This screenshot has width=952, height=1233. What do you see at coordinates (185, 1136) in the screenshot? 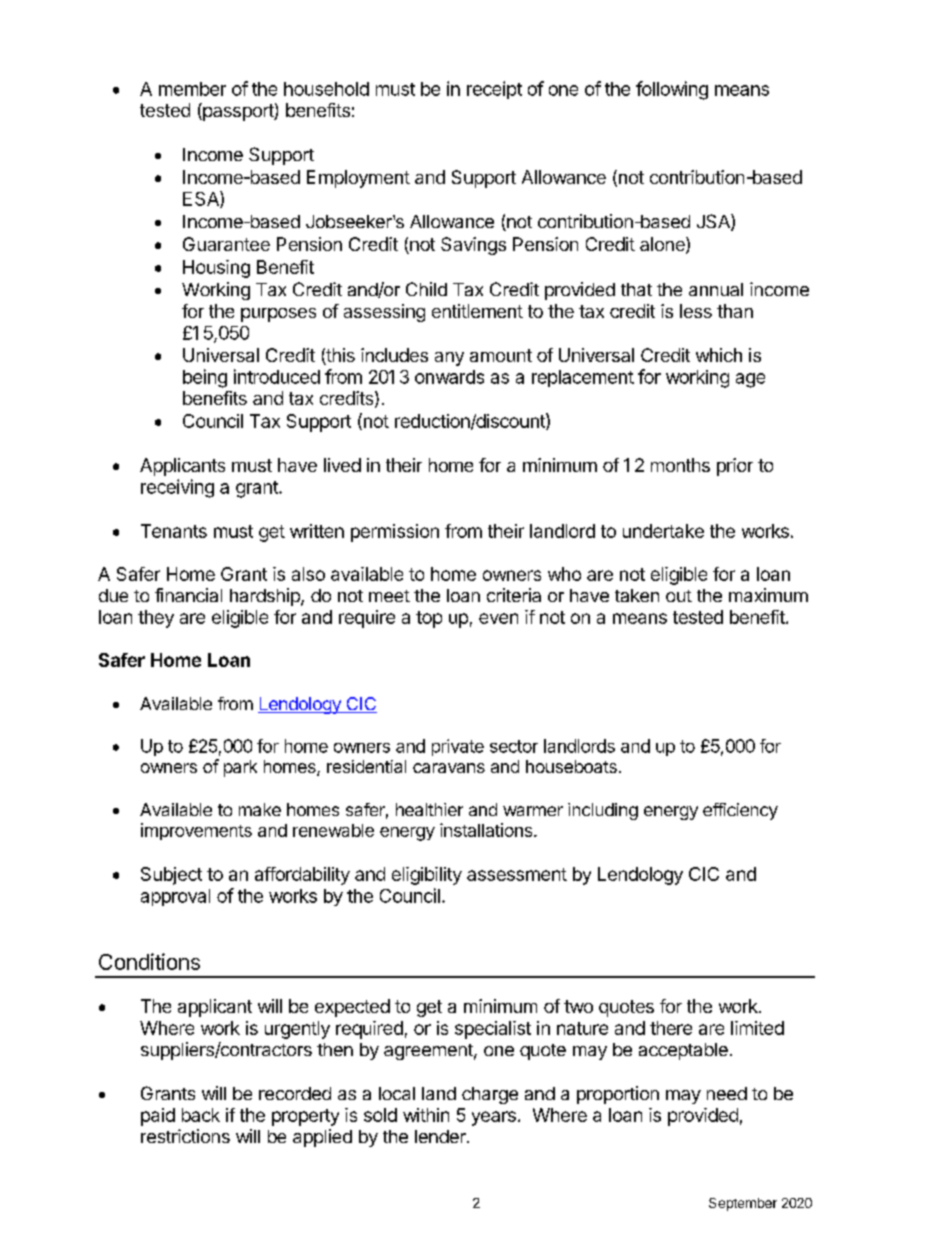
I see `restrictions` at bounding box center [185, 1136].
